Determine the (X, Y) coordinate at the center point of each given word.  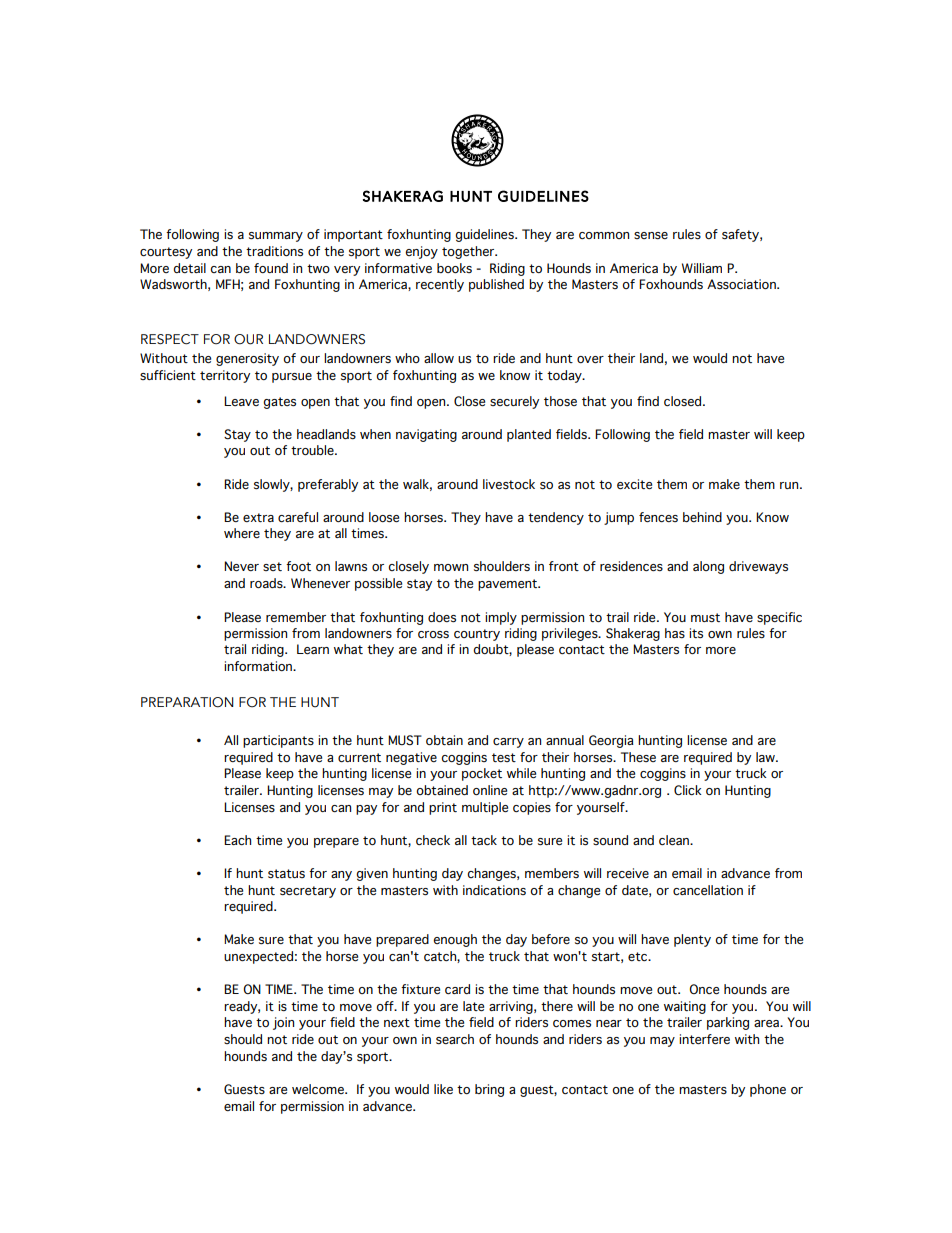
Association (742, 284)
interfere (704, 1039)
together (469, 252)
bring (489, 1090)
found (271, 268)
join (283, 1023)
